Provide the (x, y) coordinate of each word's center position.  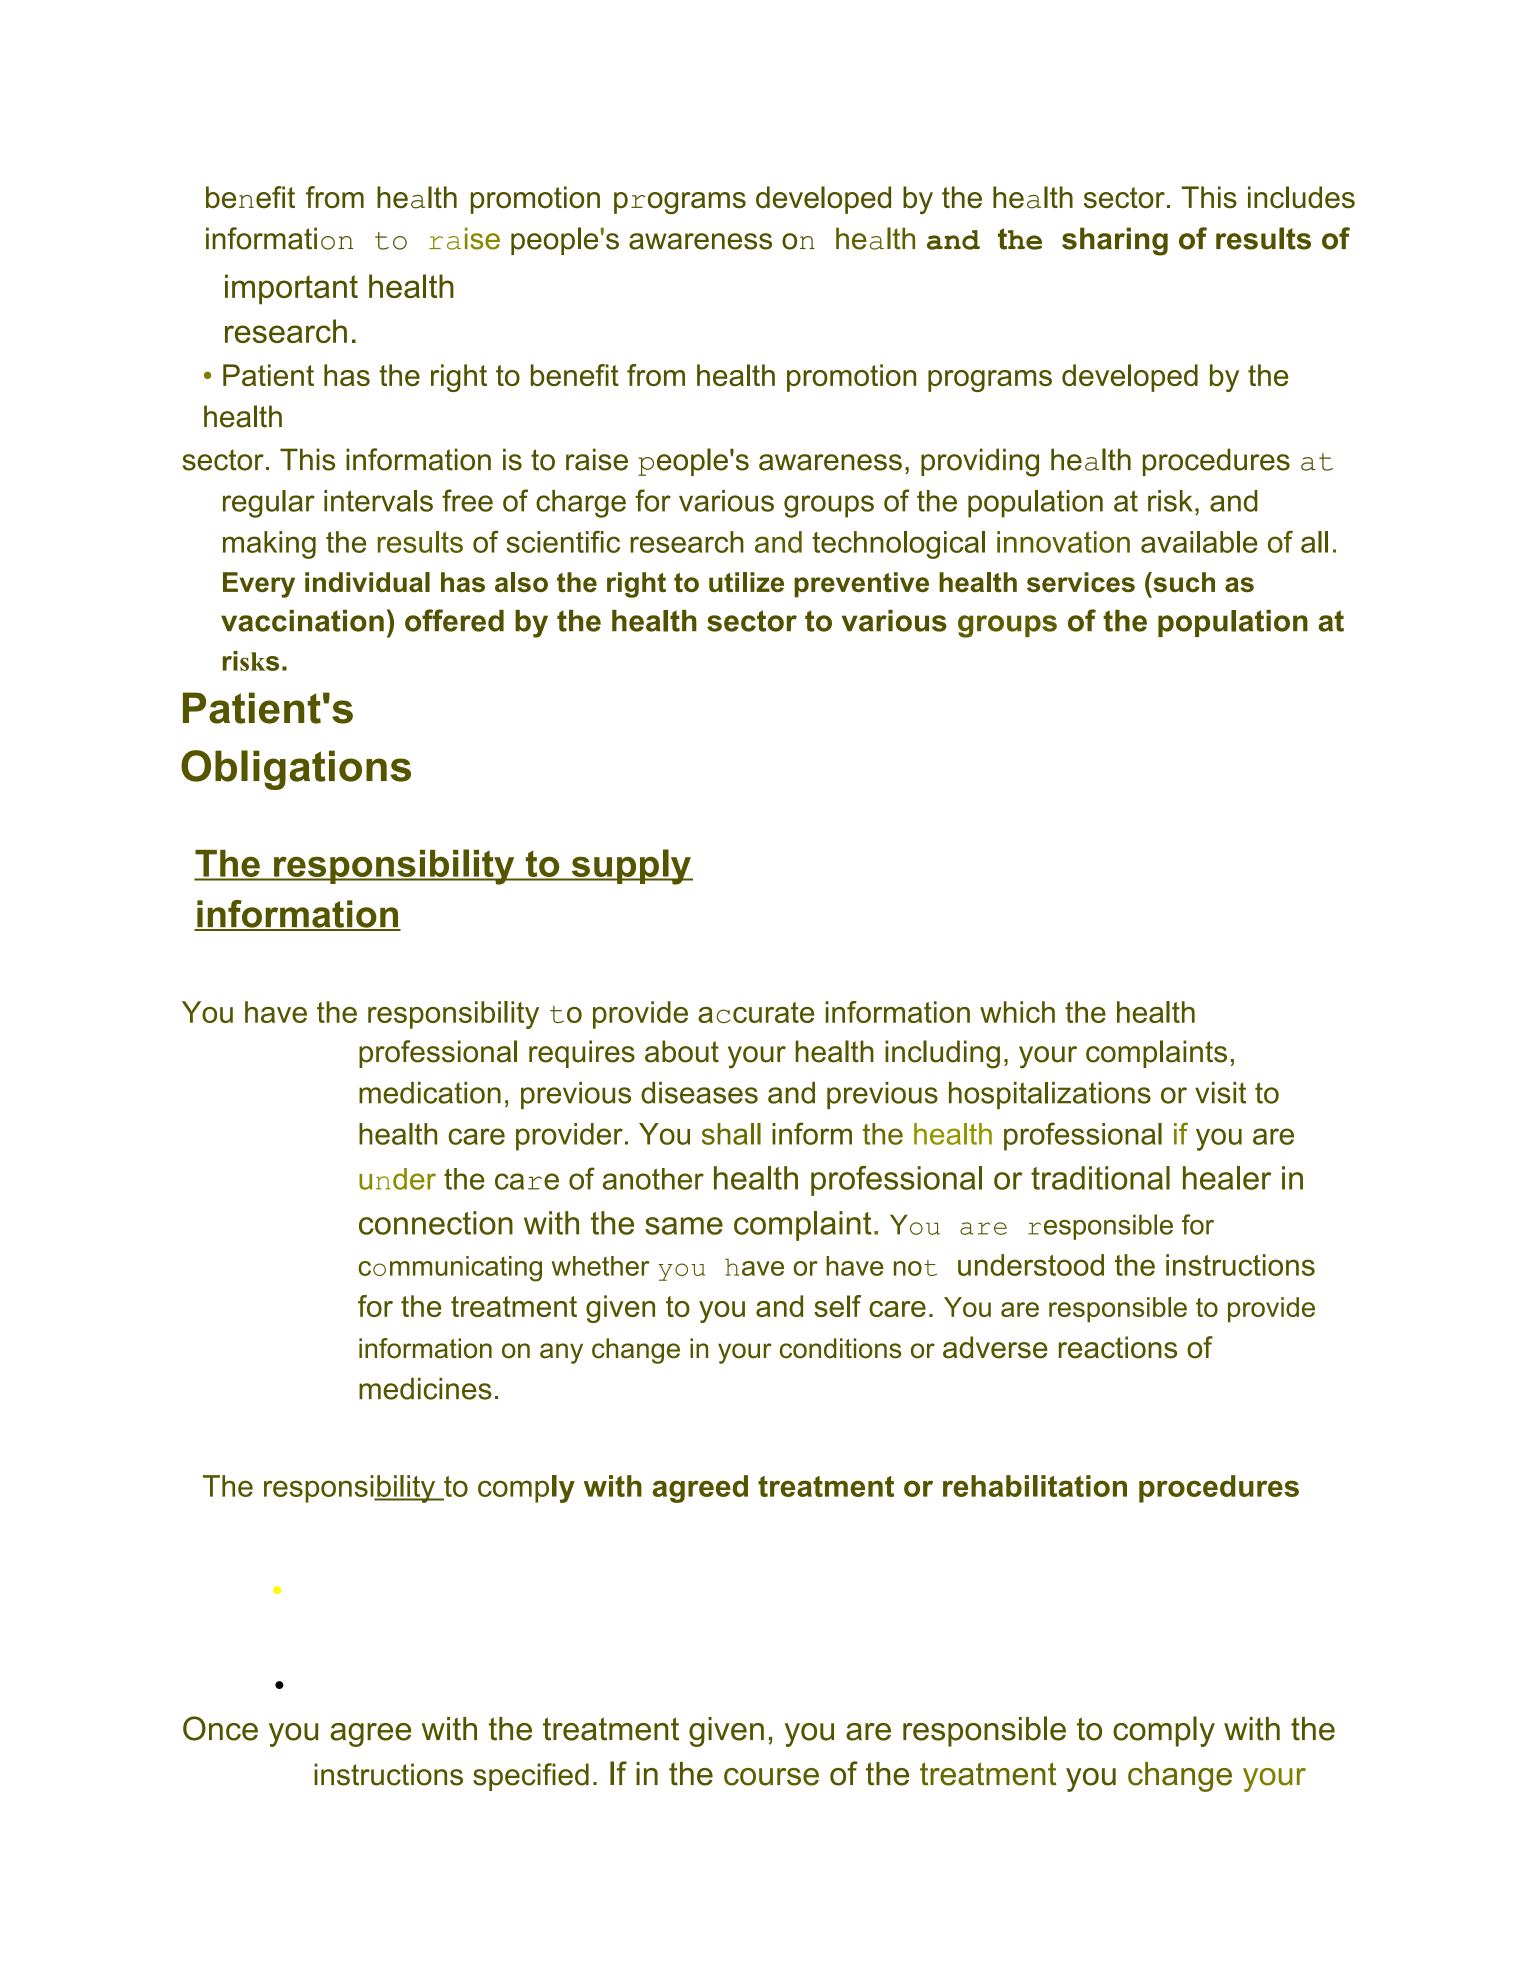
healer (1227, 1178)
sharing (1115, 241)
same (684, 1226)
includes (1301, 197)
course (771, 1777)
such (1183, 582)
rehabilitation (1035, 1486)
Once (220, 1728)
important (291, 289)
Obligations (296, 770)
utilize (746, 582)
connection (436, 1223)
